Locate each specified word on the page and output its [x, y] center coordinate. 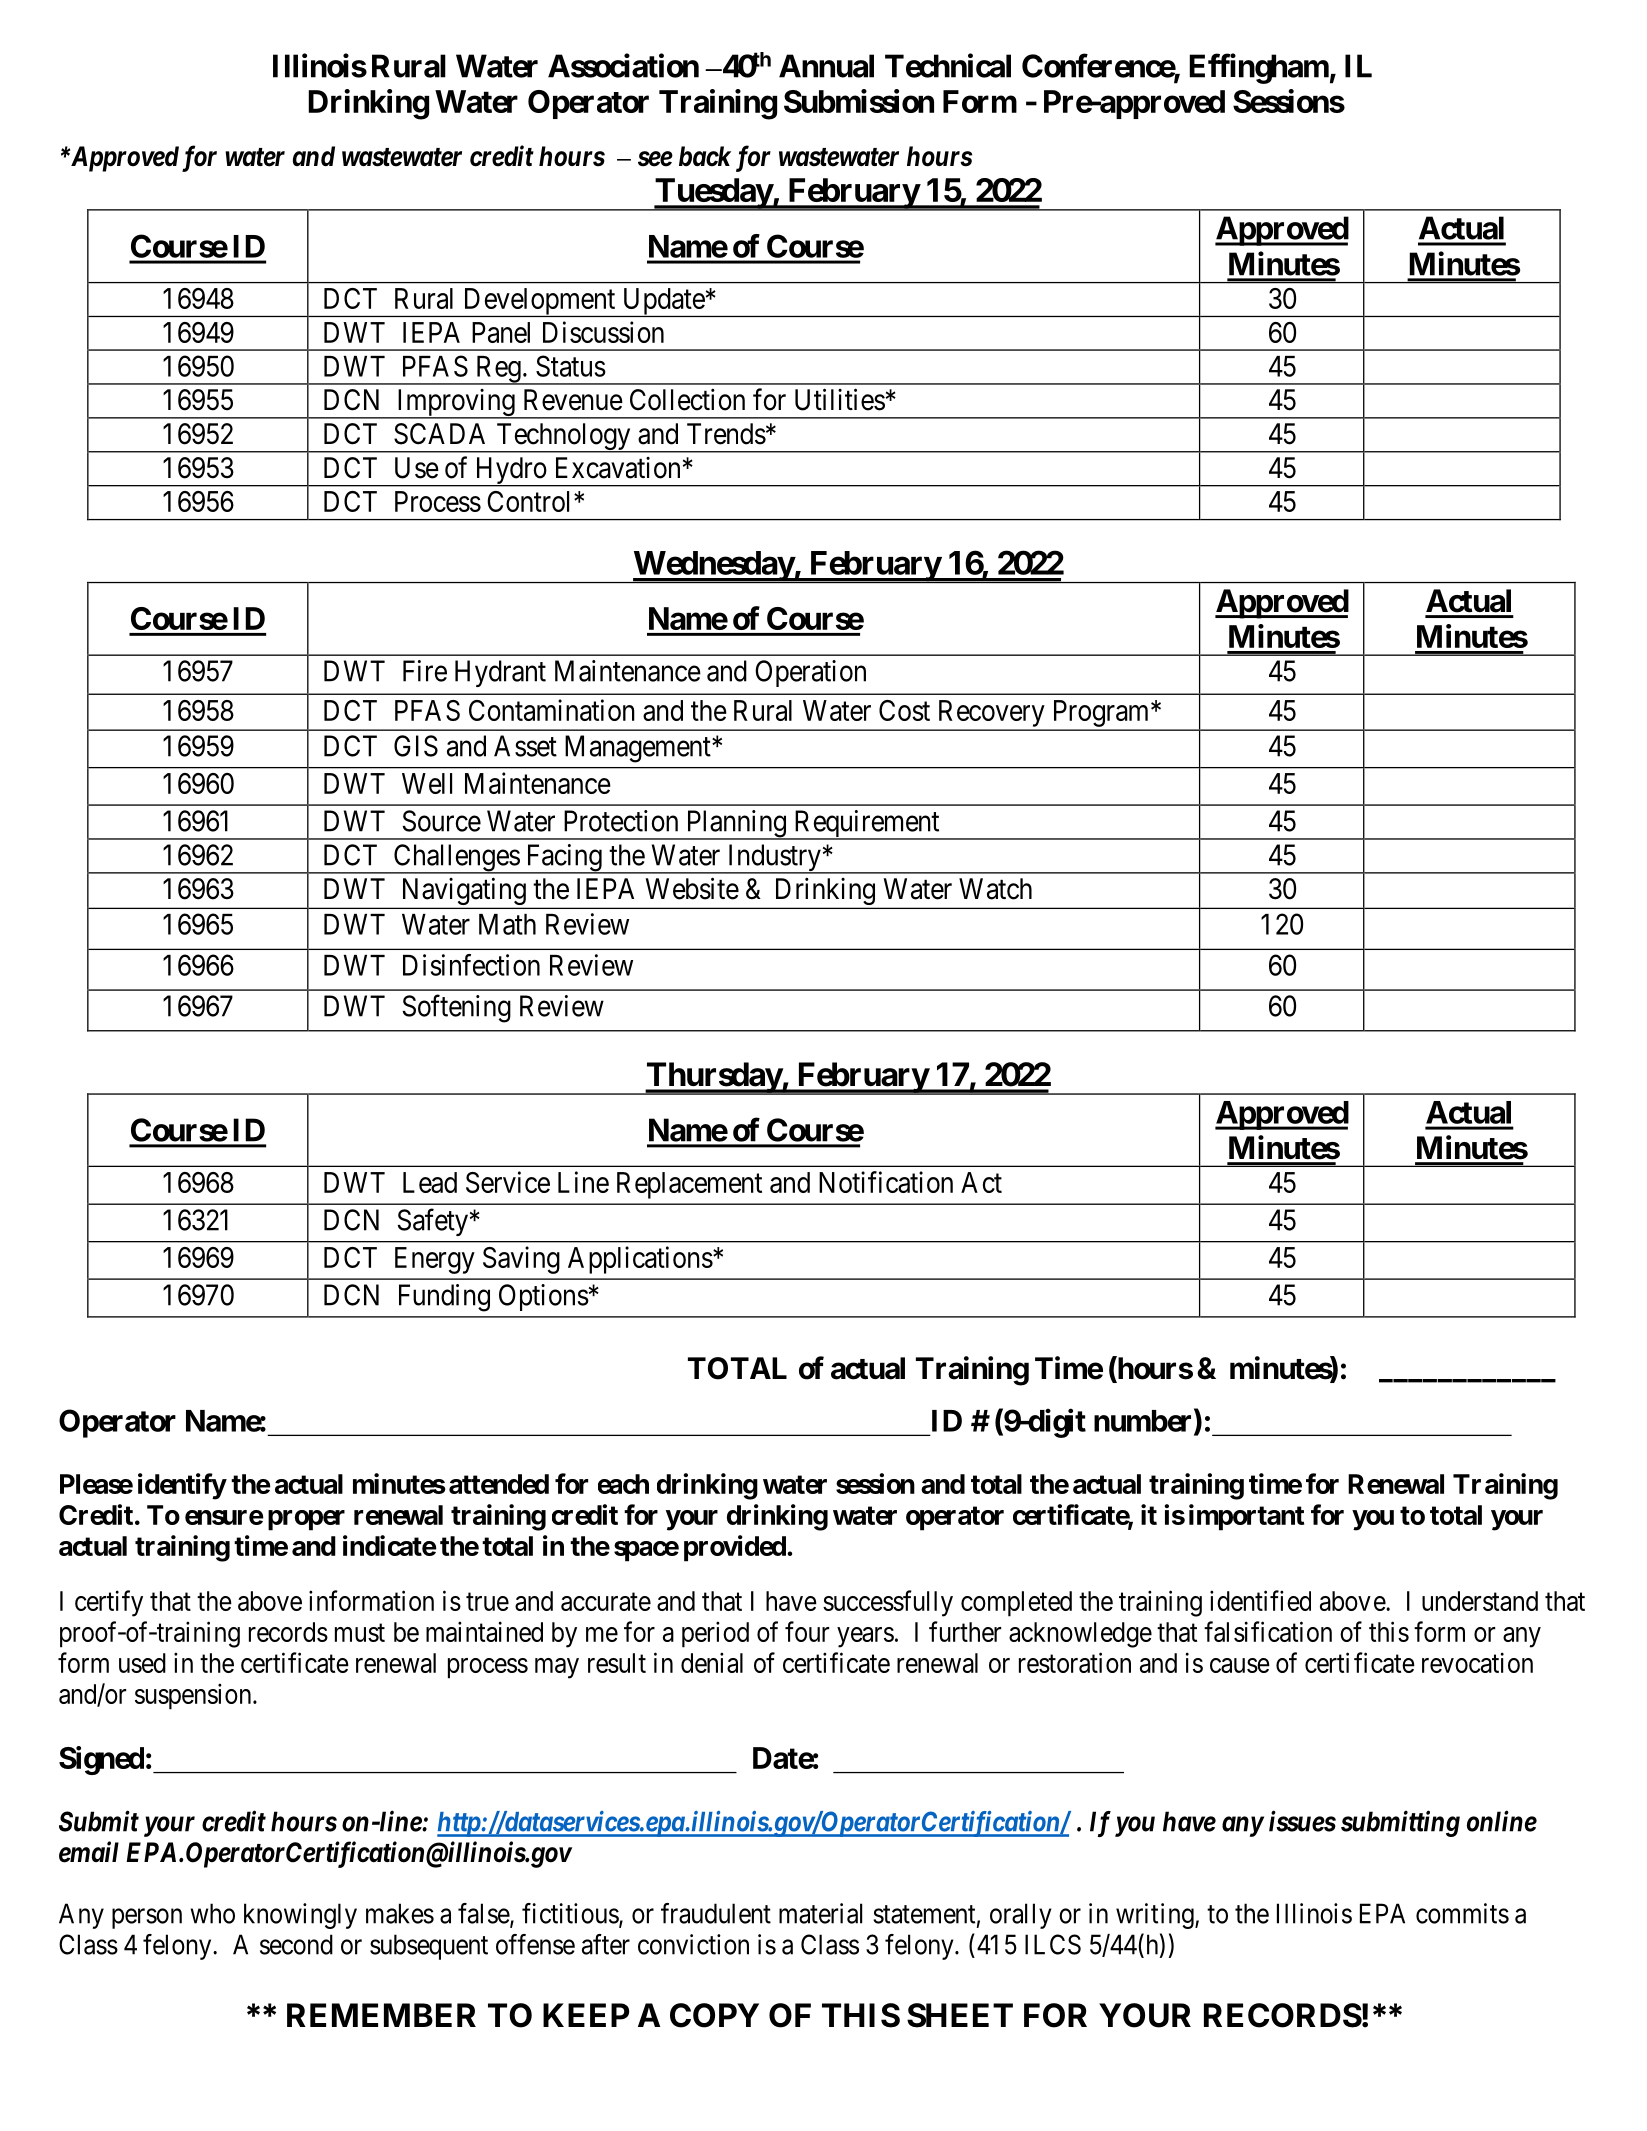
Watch [995, 889]
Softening [457, 1008]
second [296, 1944]
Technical [948, 65]
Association [623, 65]
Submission [859, 101]
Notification [886, 1182]
